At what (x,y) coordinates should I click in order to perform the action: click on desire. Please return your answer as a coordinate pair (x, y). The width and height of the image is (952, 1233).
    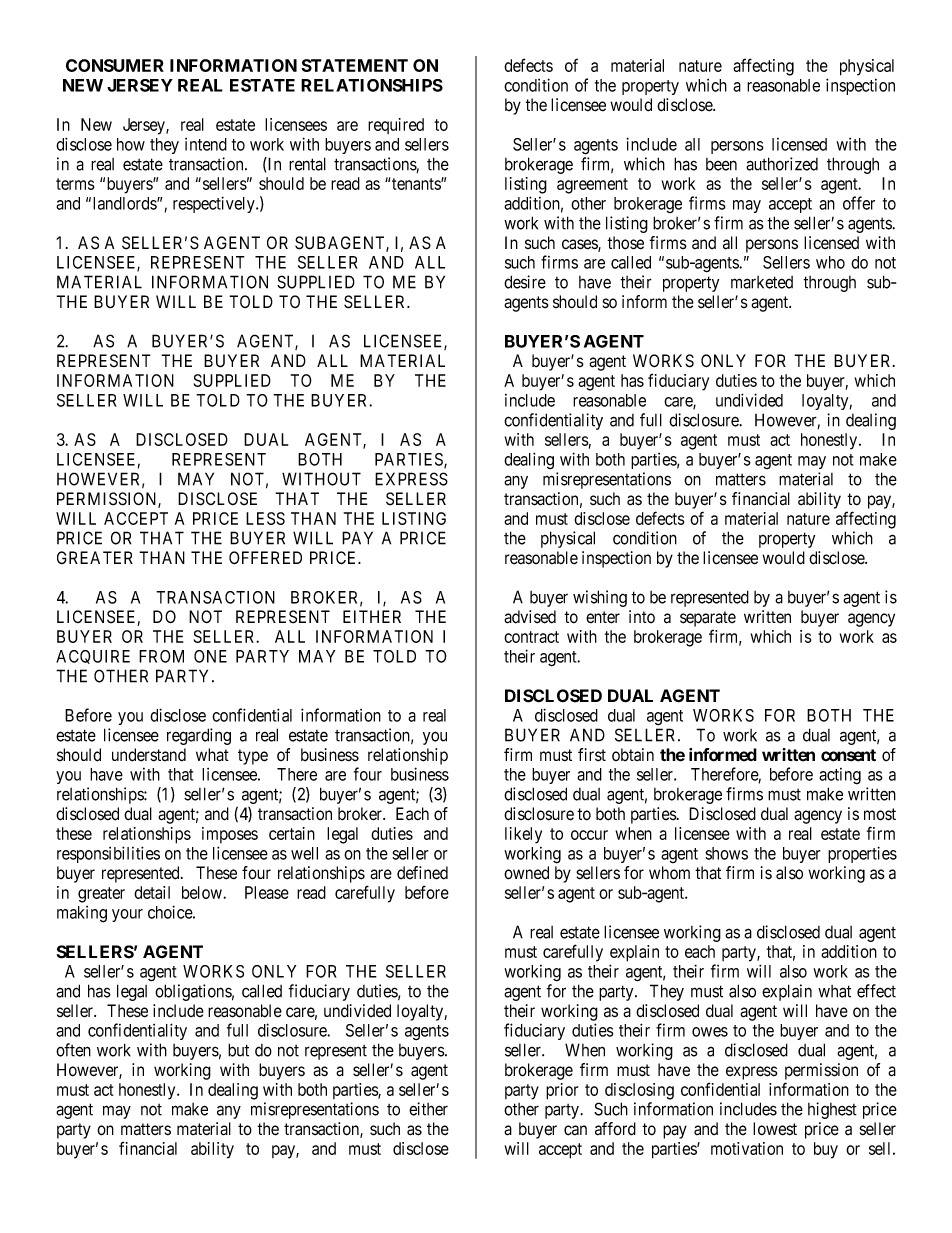
    Looking at the image, I should click on (525, 282).
